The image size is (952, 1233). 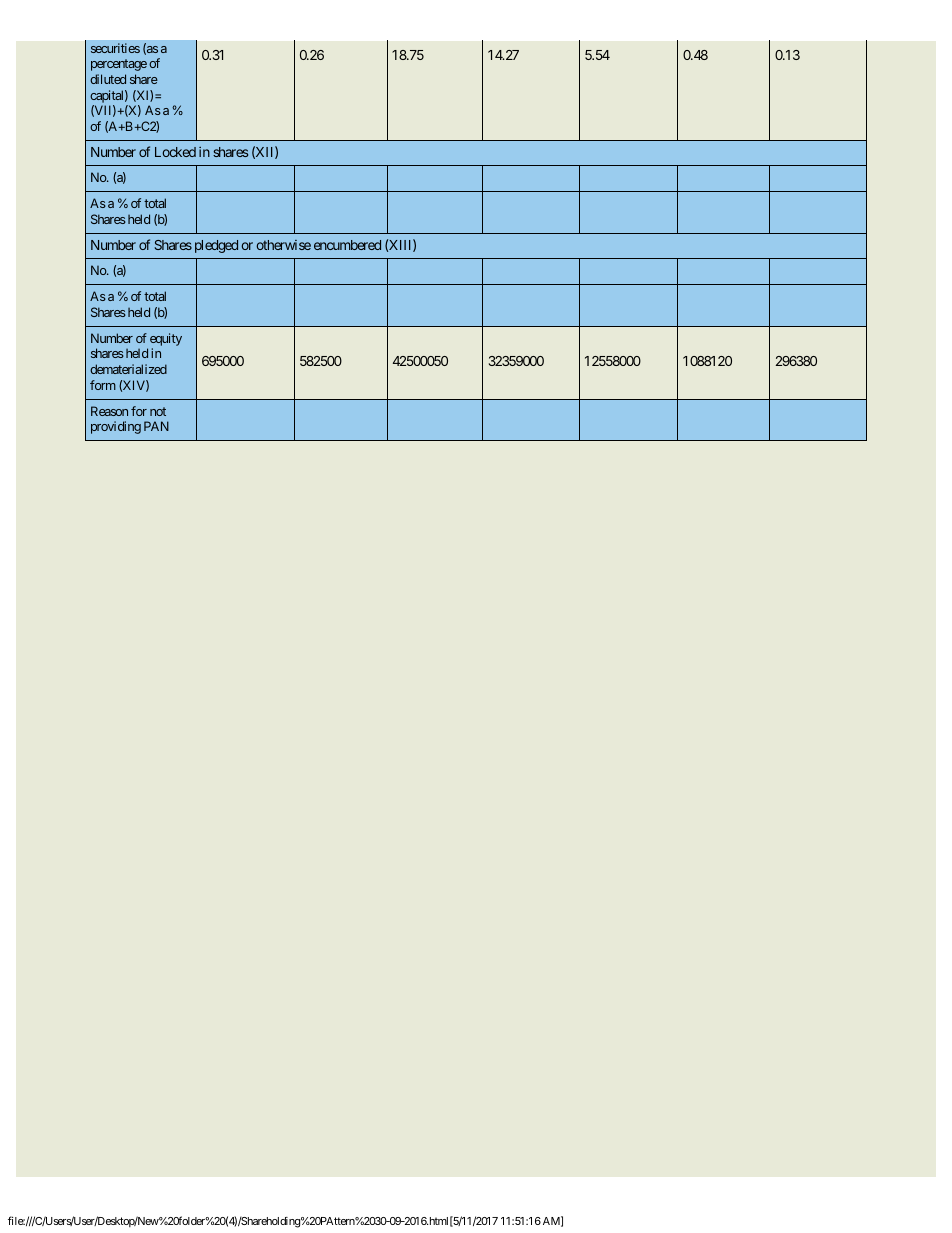 What do you see at coordinates (119, 65) in the screenshot?
I see `percentage` at bounding box center [119, 65].
